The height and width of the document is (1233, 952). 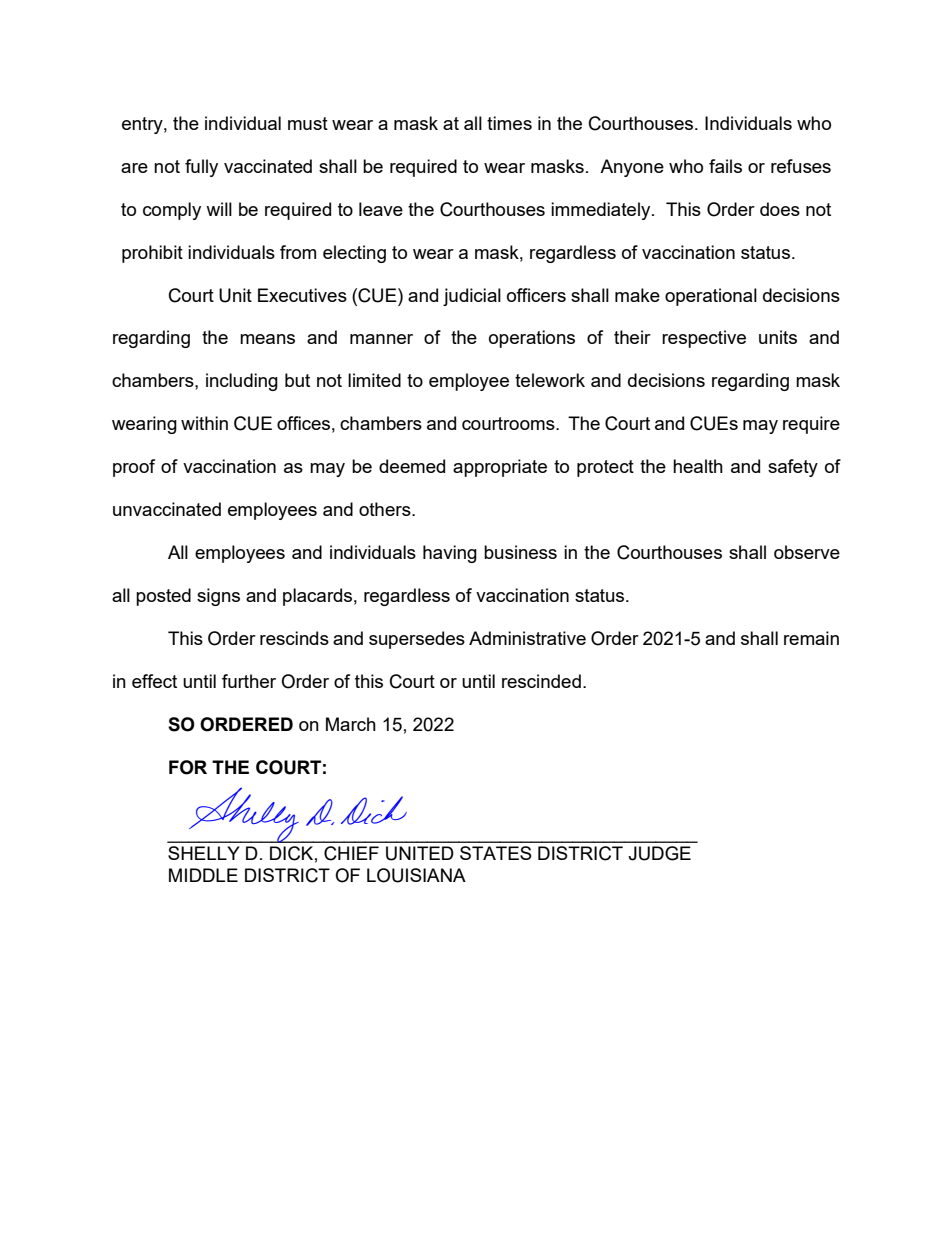 What do you see at coordinates (659, 853) in the document?
I see `JUDGE` at bounding box center [659, 853].
